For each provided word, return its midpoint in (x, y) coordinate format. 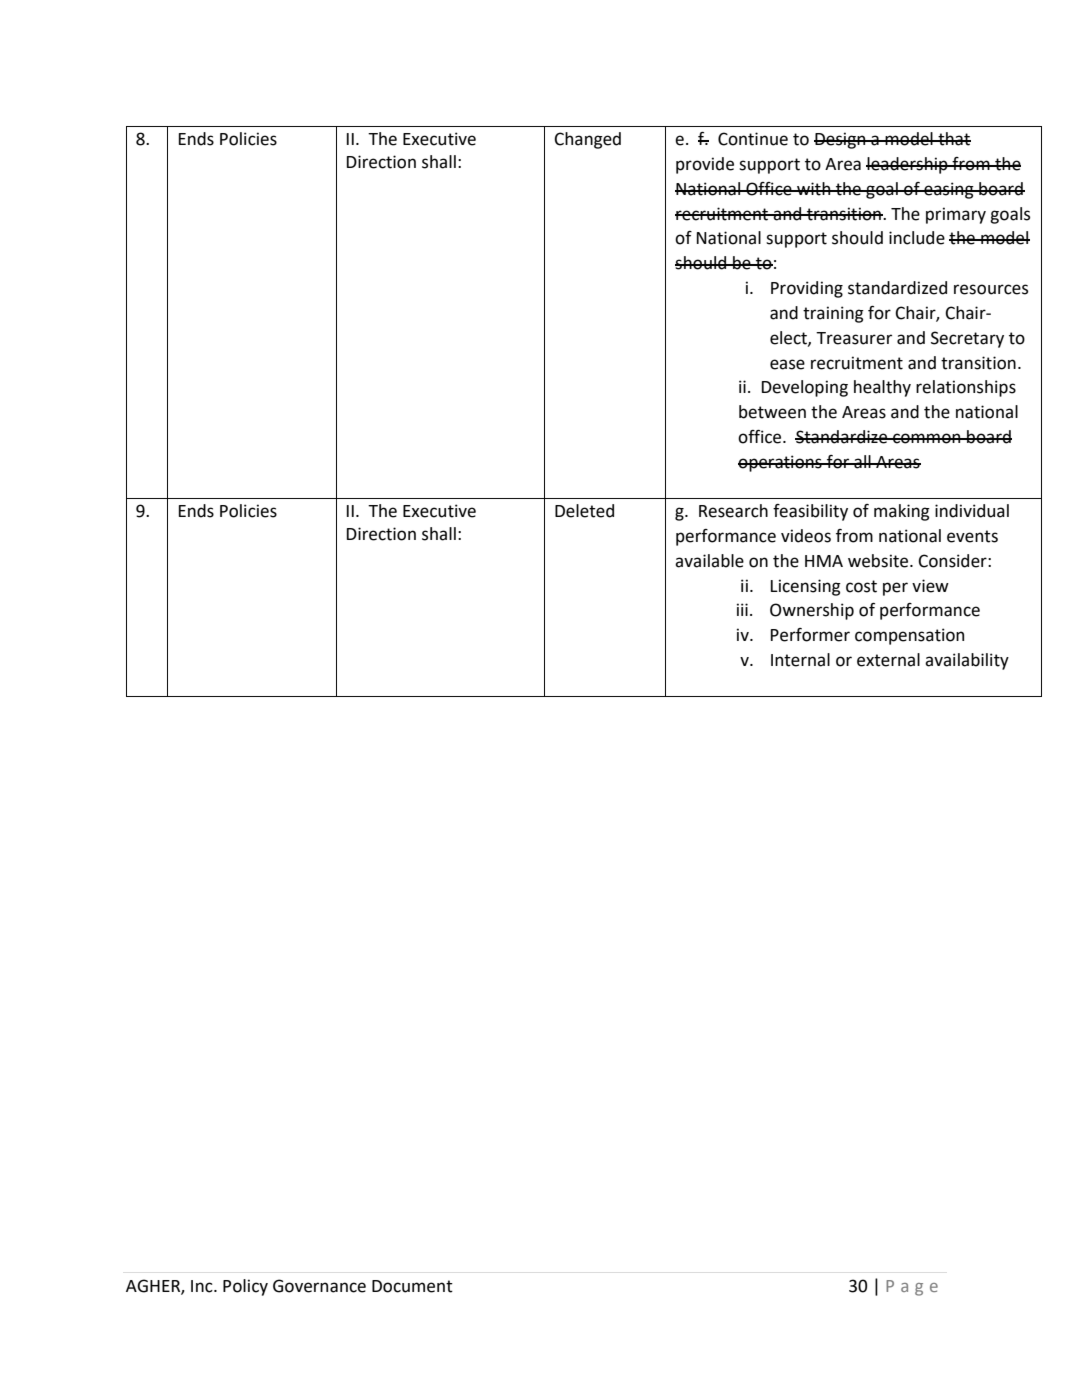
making (902, 512)
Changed (587, 140)
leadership (908, 165)
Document (412, 1286)
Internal (800, 660)
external (888, 660)
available (709, 561)
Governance (319, 1286)
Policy (245, 1287)
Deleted (584, 511)
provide (705, 165)
